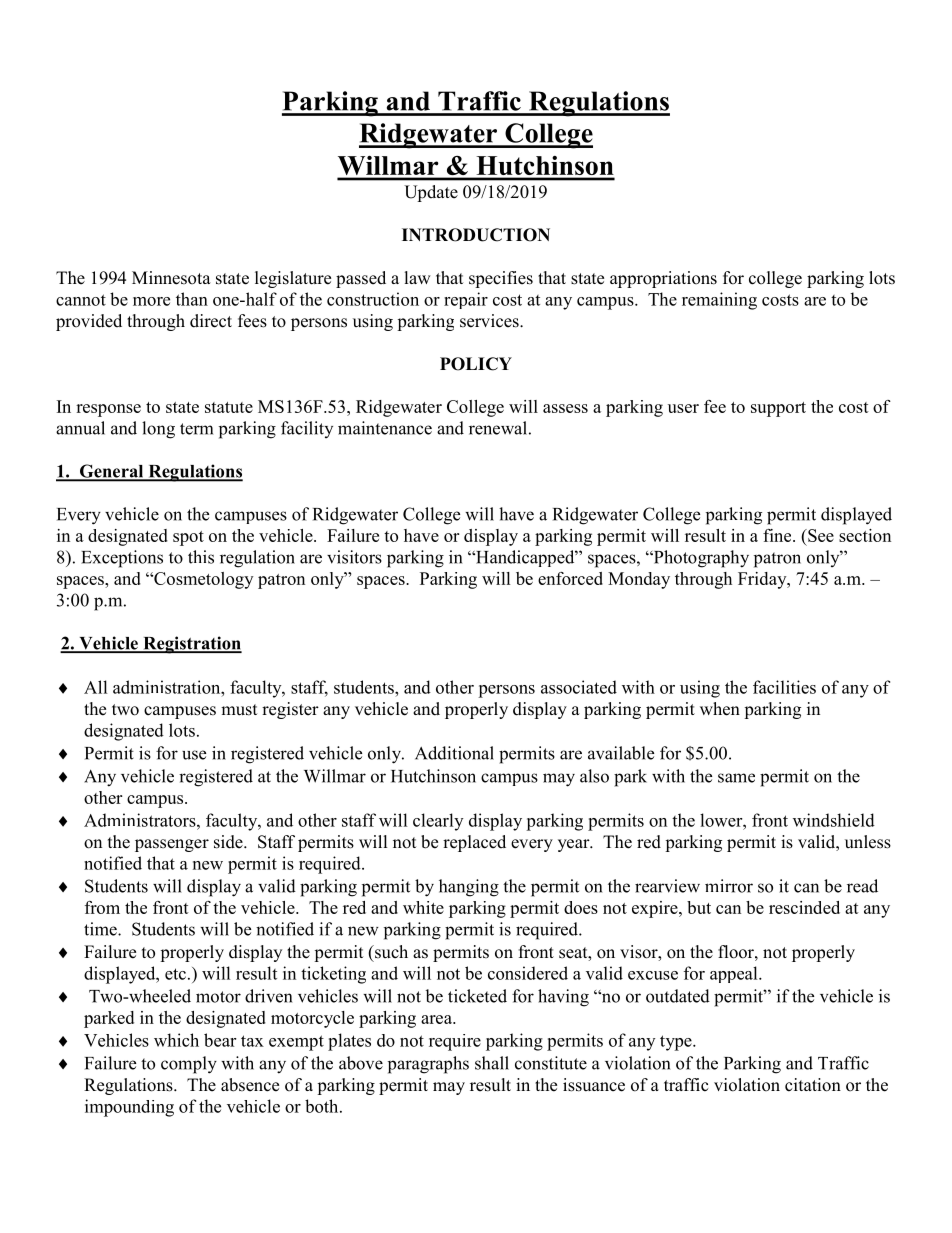 The width and height of the page is (952, 1233). What do you see at coordinates (189, 1065) in the page?
I see `comply` at bounding box center [189, 1065].
